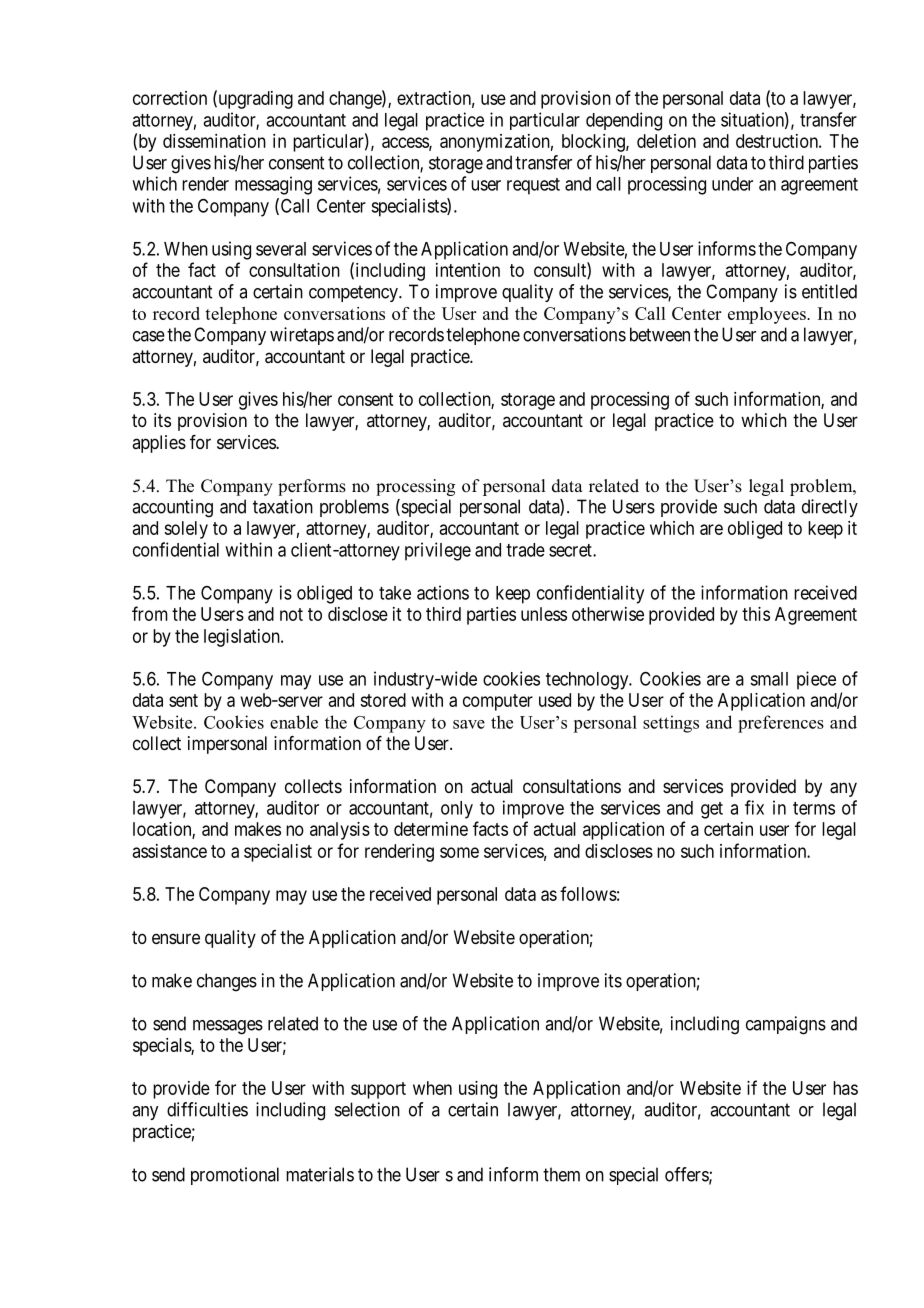 The width and height of the screenshot is (924, 1308). I want to click on has, so click(845, 1088).
